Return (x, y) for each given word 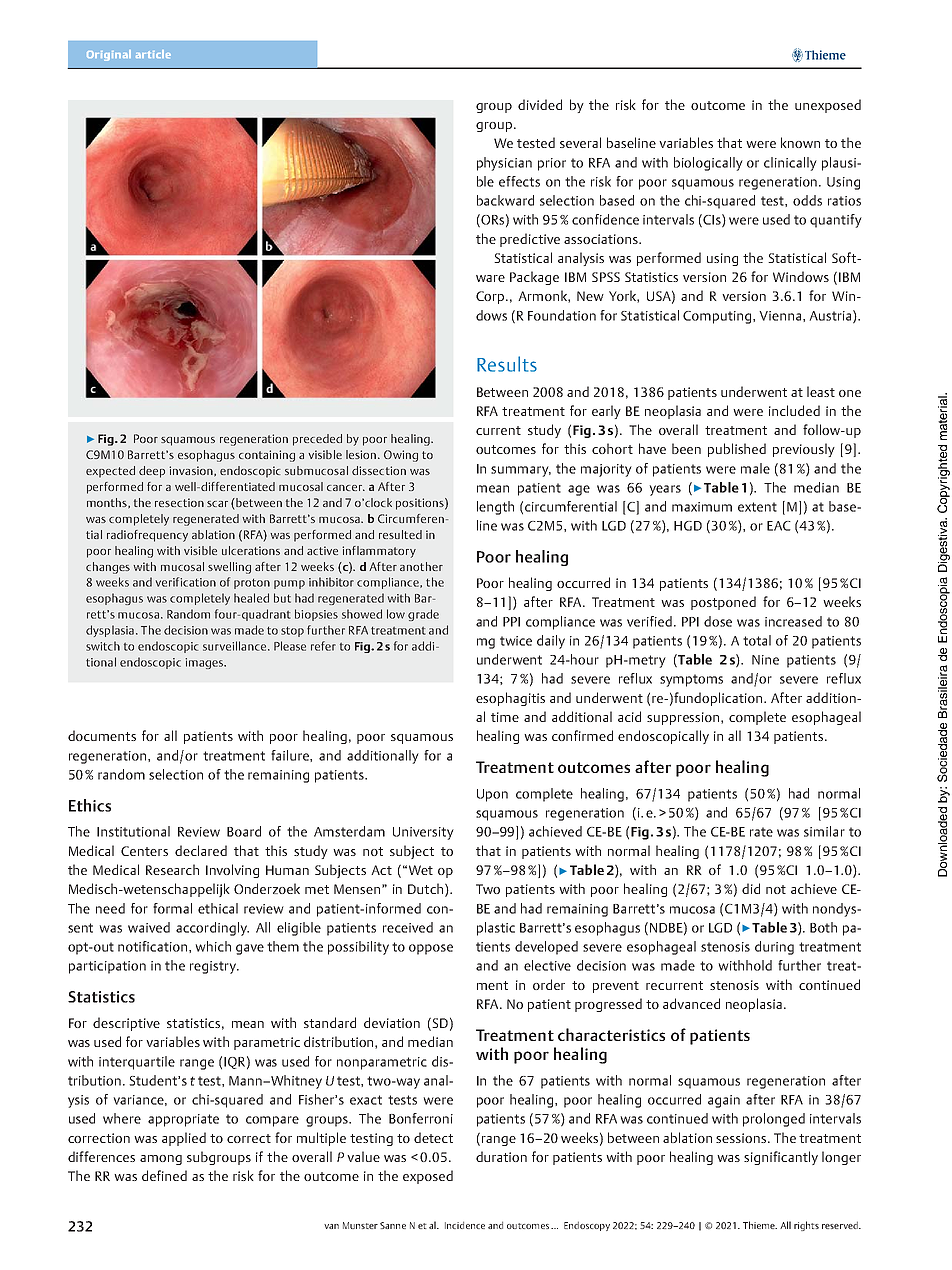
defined (164, 1175)
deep (152, 472)
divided (540, 104)
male (755, 468)
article (153, 54)
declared (201, 850)
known (800, 142)
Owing (401, 456)
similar (824, 831)
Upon (492, 795)
